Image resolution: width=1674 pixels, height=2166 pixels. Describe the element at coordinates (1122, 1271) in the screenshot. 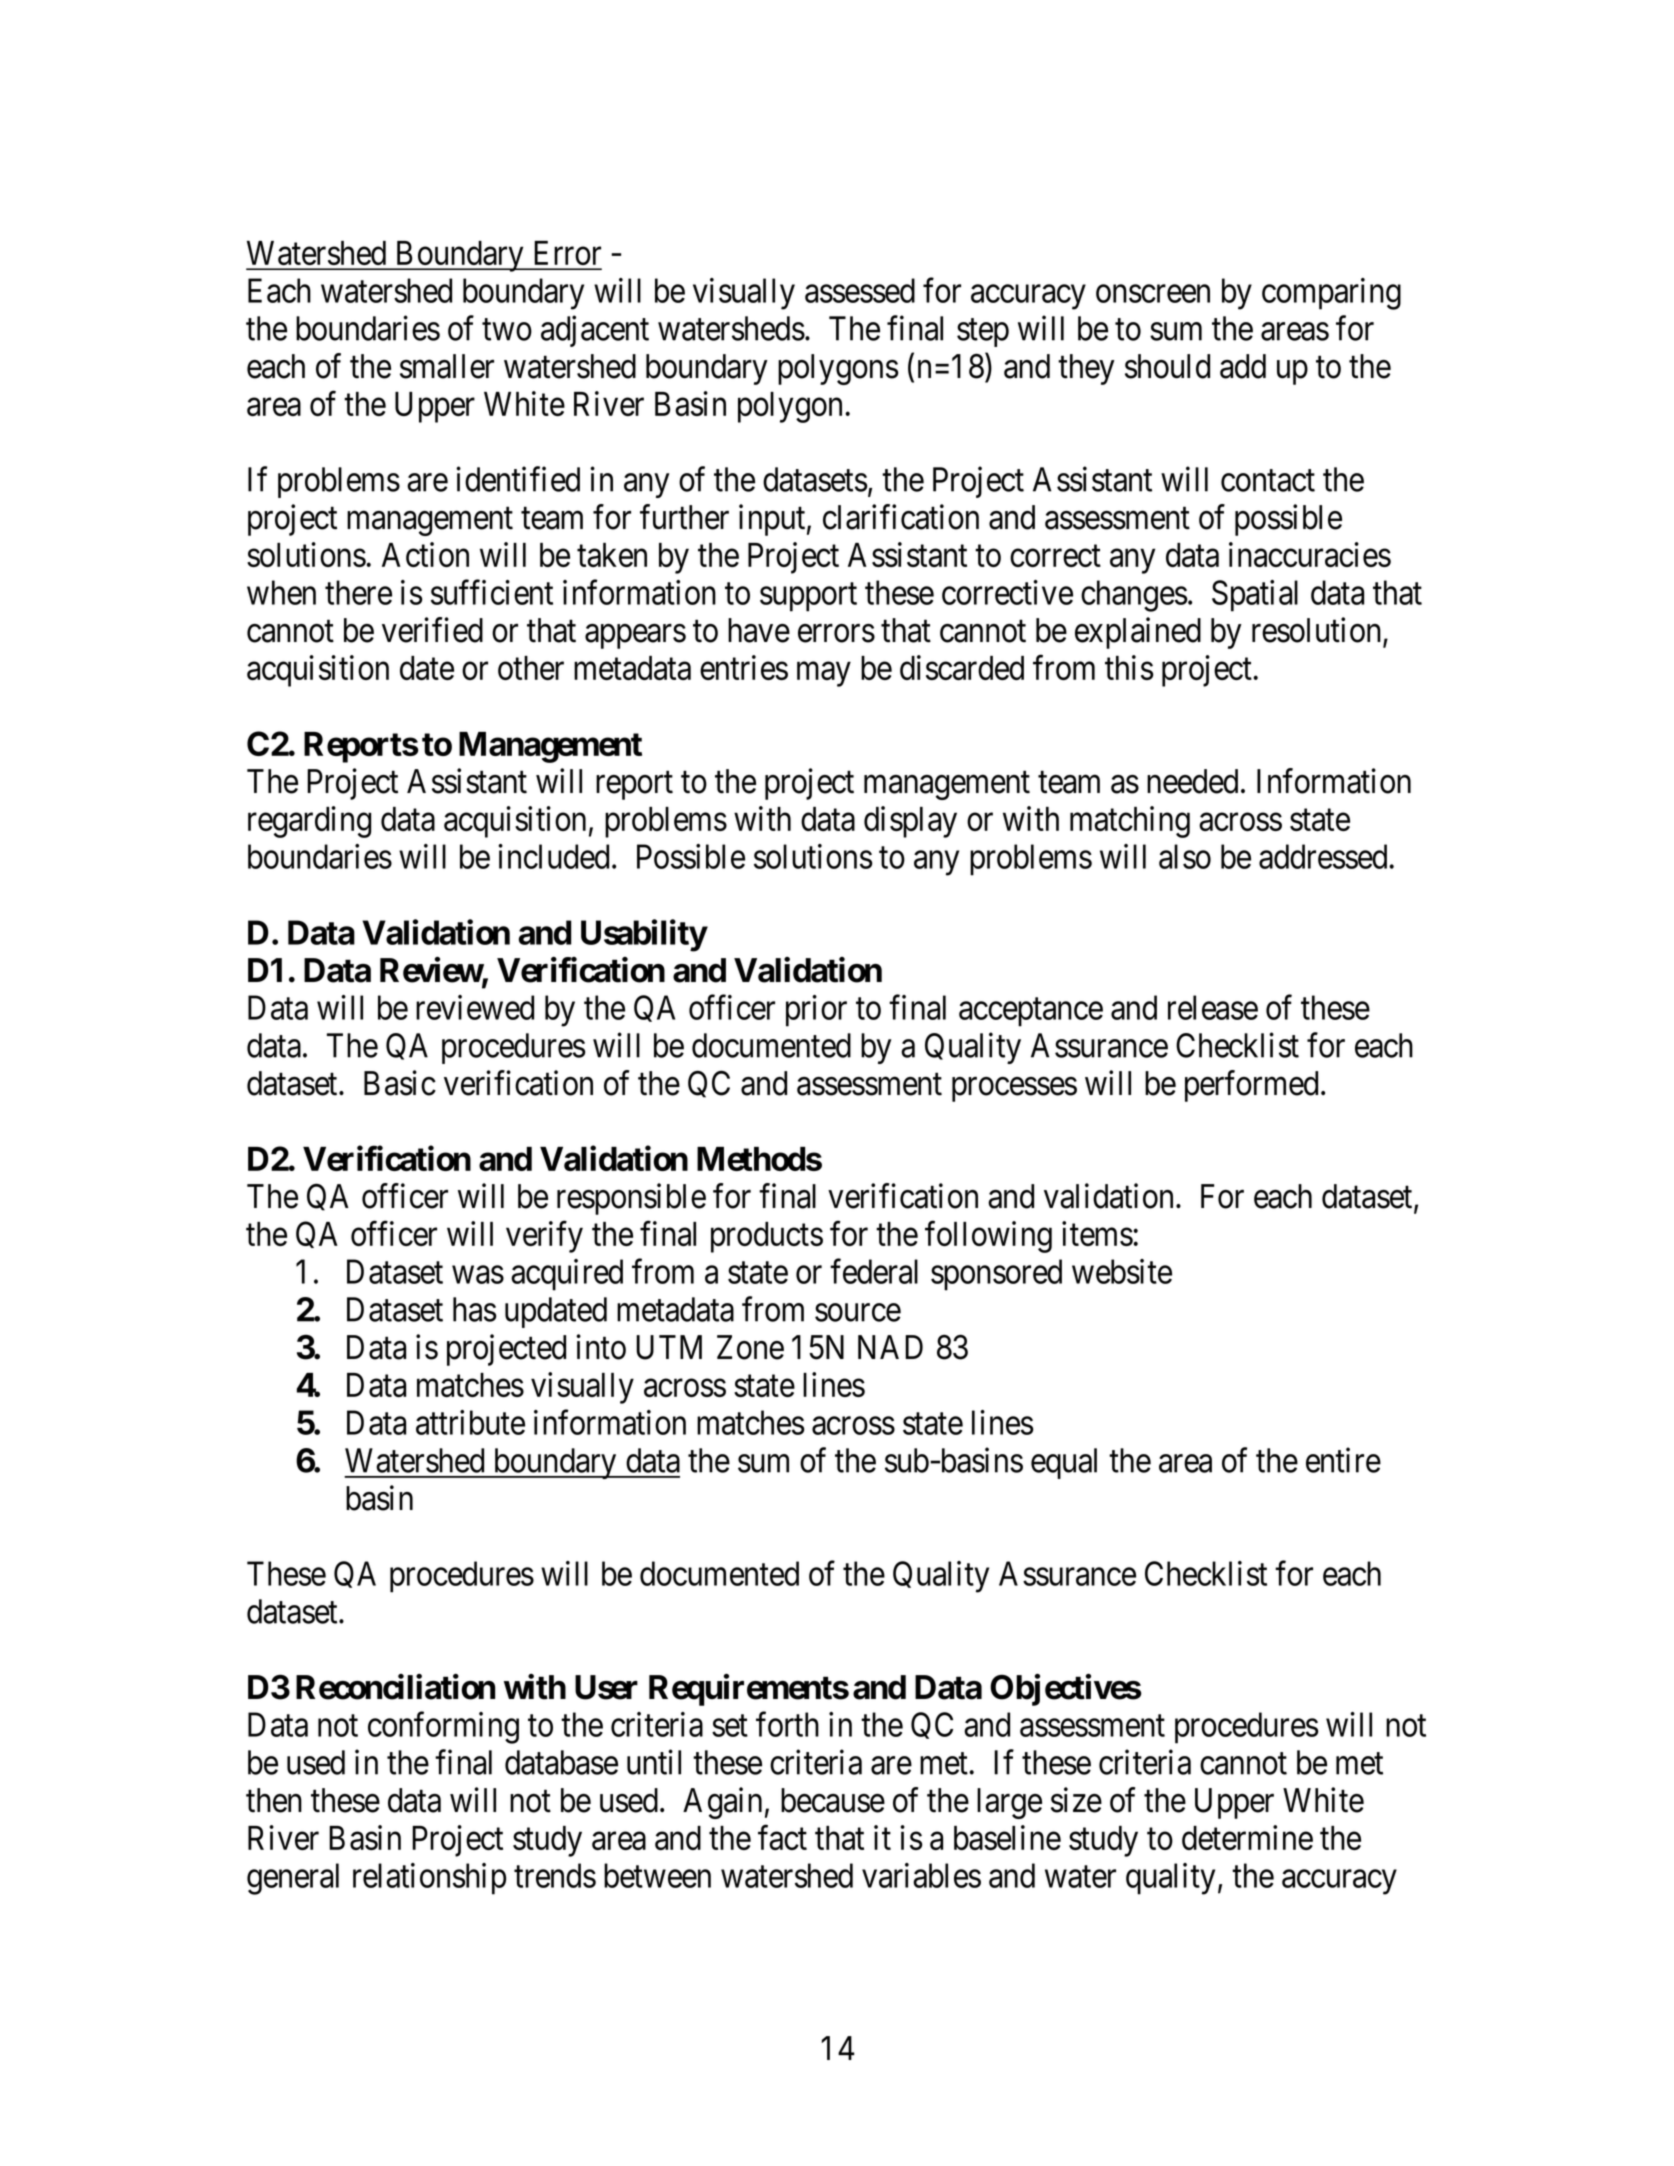

I see `website` at that location.
